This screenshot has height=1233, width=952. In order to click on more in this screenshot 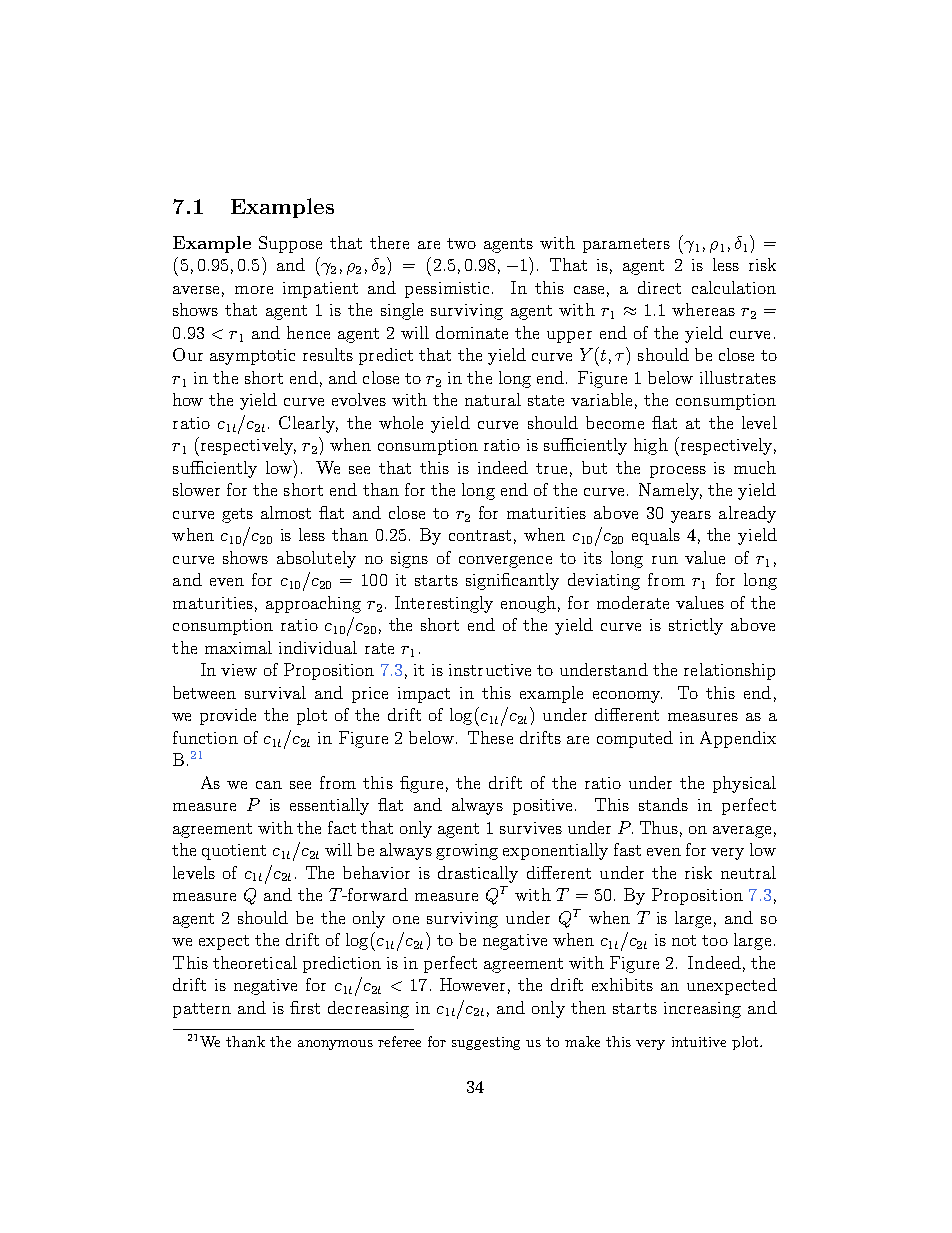, I will do `click(254, 290)`.
